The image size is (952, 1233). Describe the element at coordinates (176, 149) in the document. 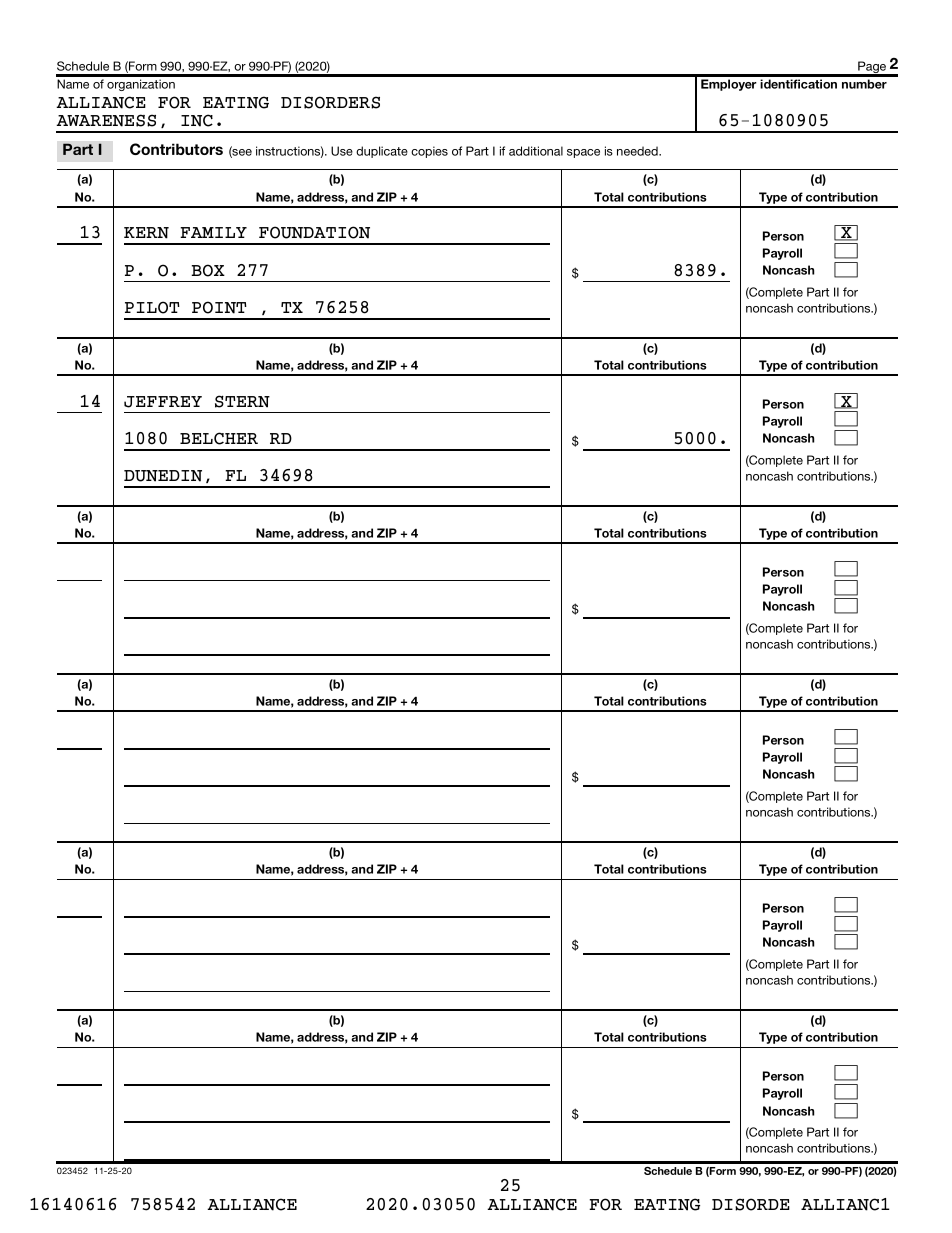

I see `Contributors` at that location.
